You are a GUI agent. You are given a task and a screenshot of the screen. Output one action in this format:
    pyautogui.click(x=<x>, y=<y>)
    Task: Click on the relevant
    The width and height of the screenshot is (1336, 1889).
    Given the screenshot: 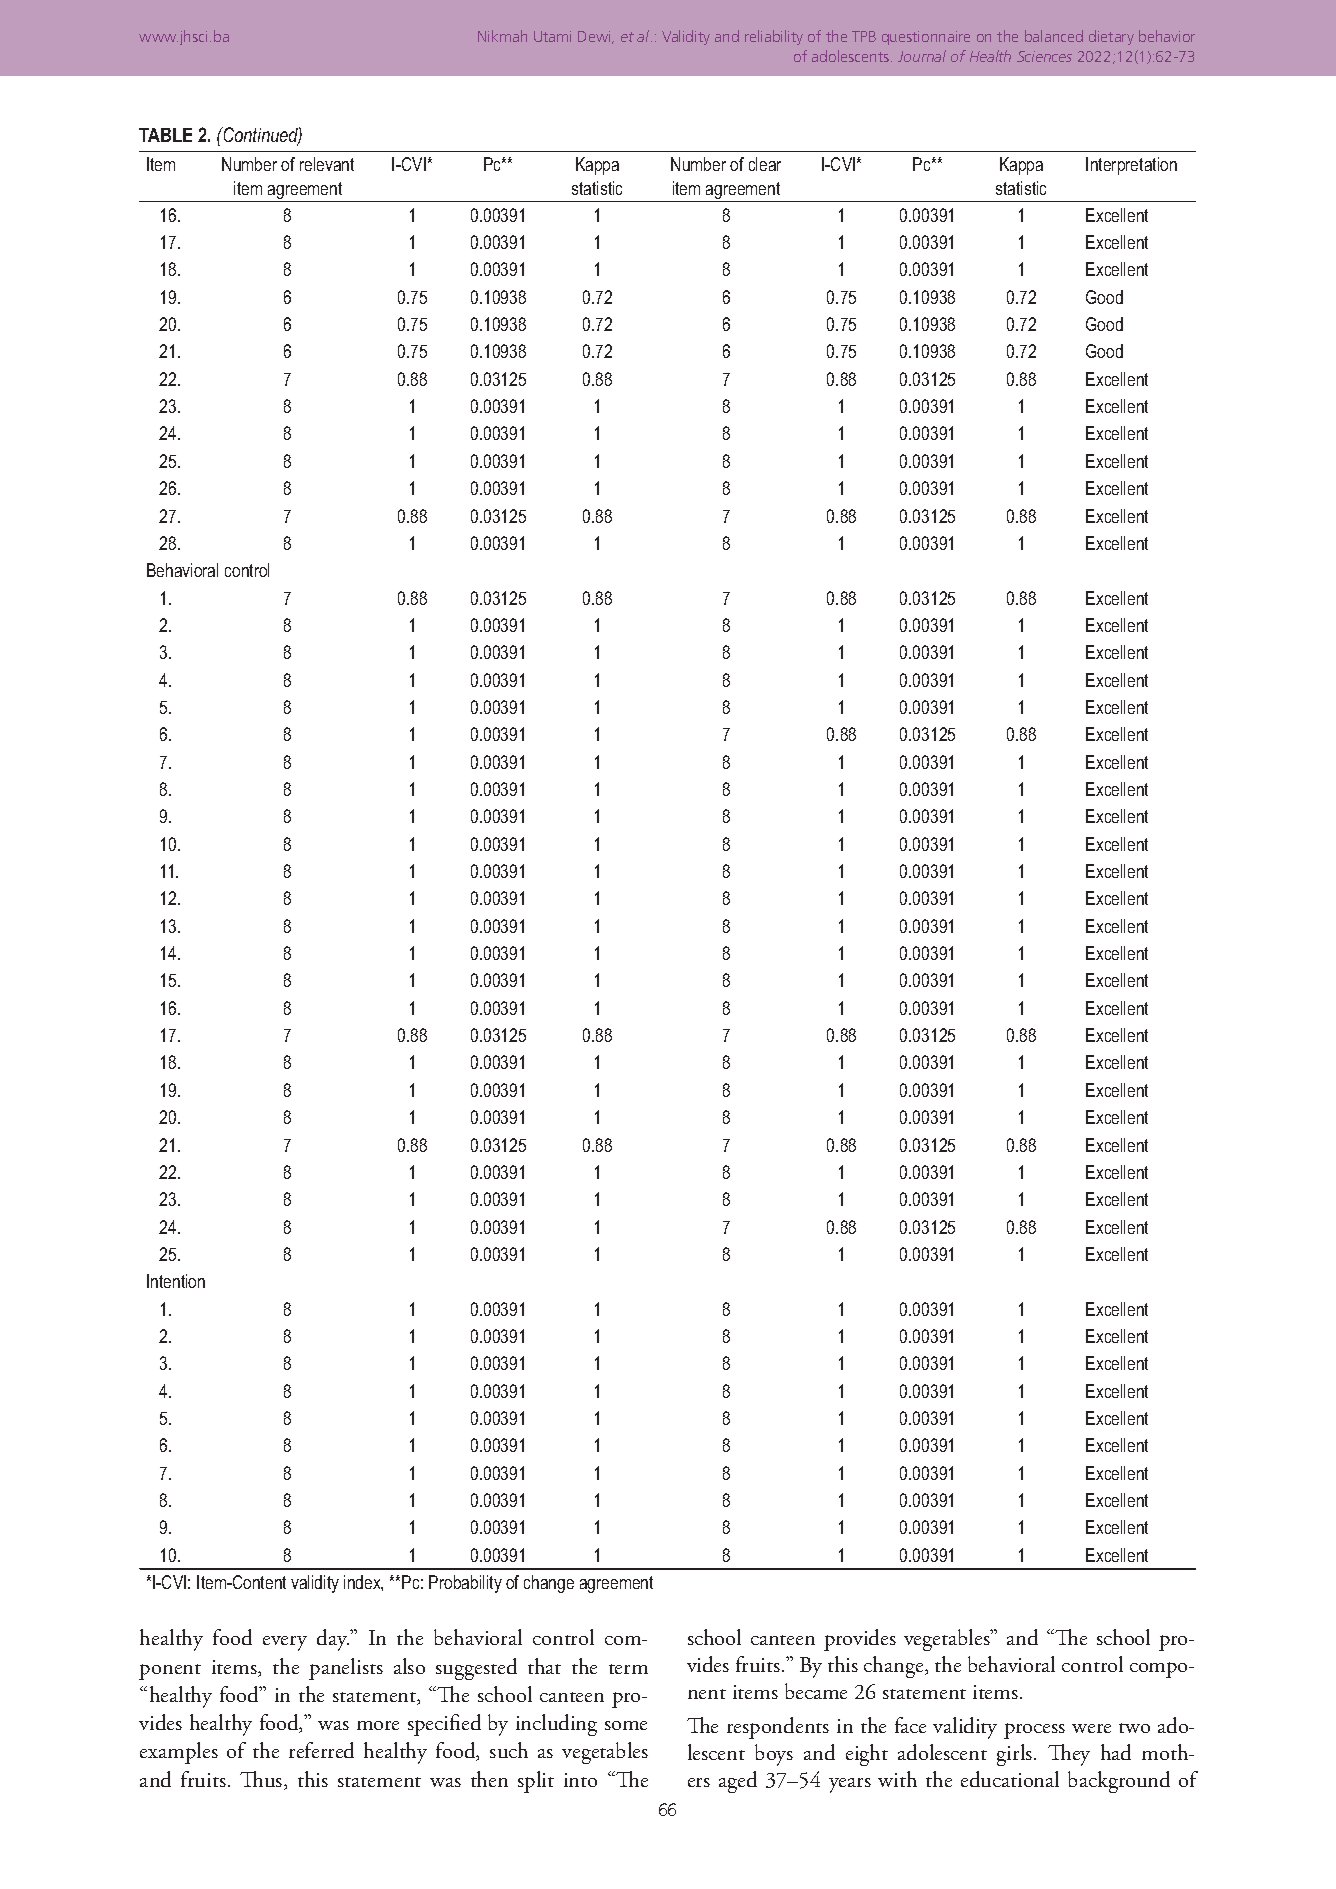 What is the action you would take?
    pyautogui.click(x=327, y=164)
